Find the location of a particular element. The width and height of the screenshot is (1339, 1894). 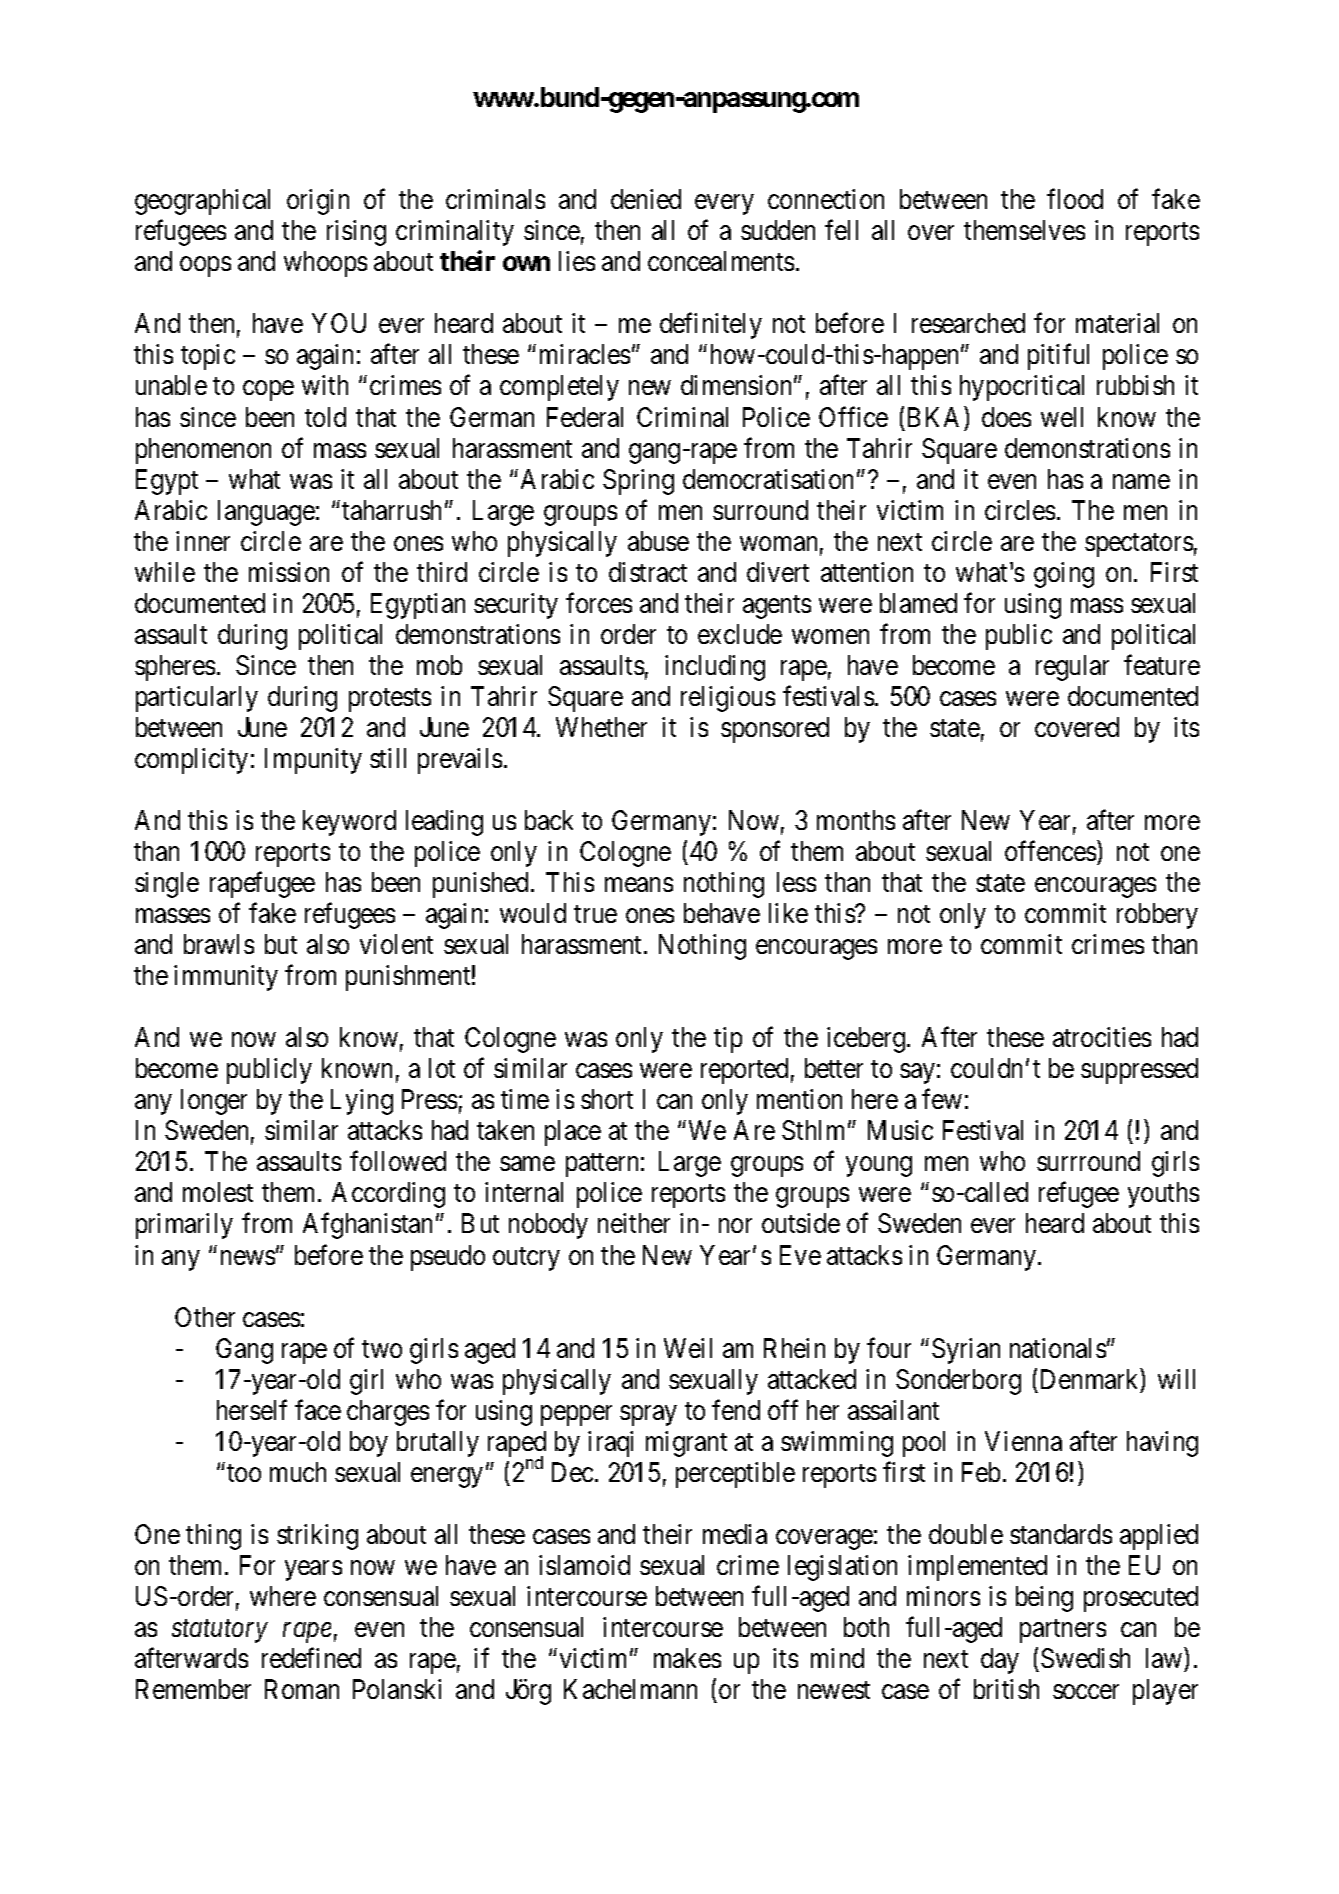

origin is located at coordinates (318, 202).
